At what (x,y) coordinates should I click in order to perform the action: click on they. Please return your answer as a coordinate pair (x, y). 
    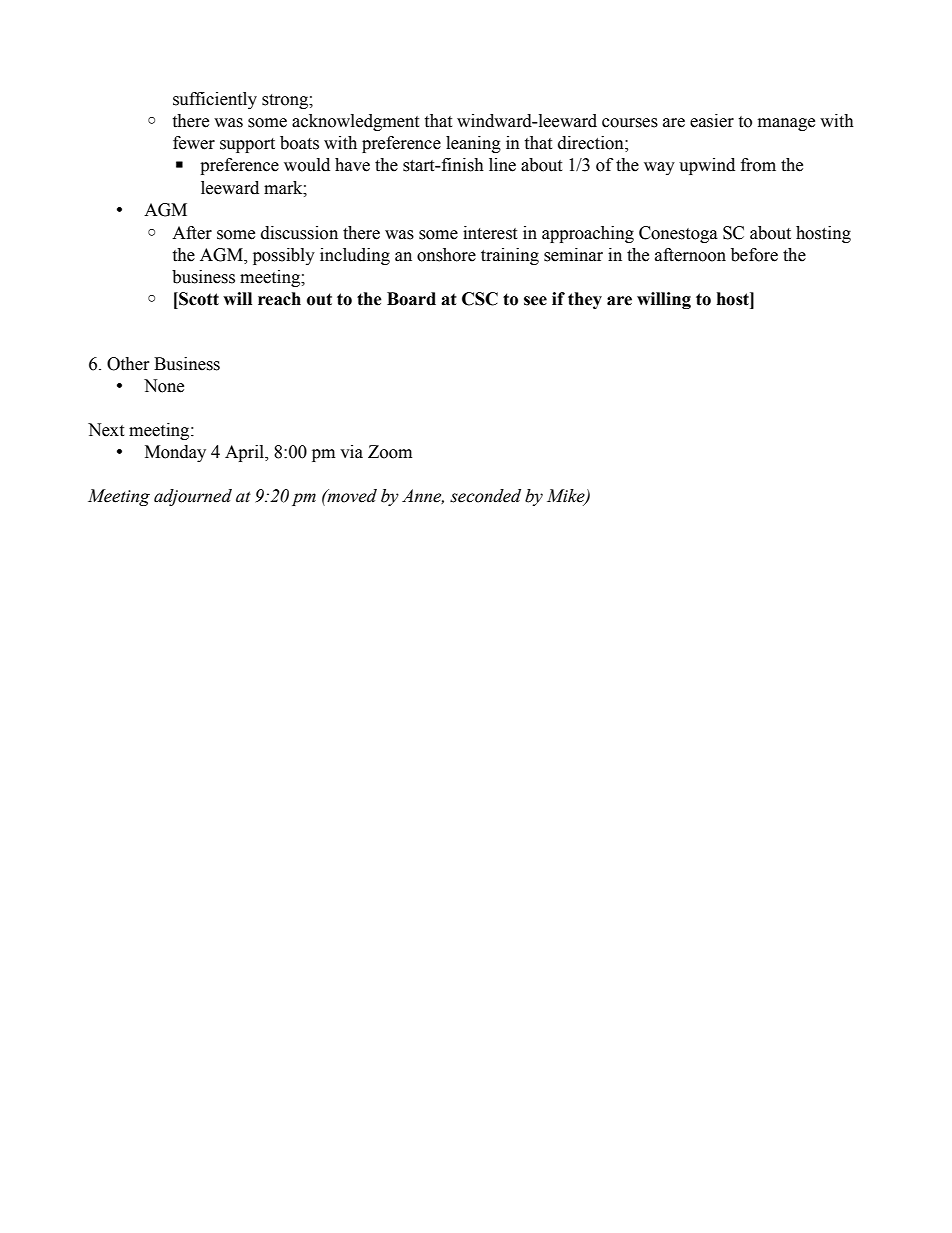
    Looking at the image, I should click on (585, 300).
